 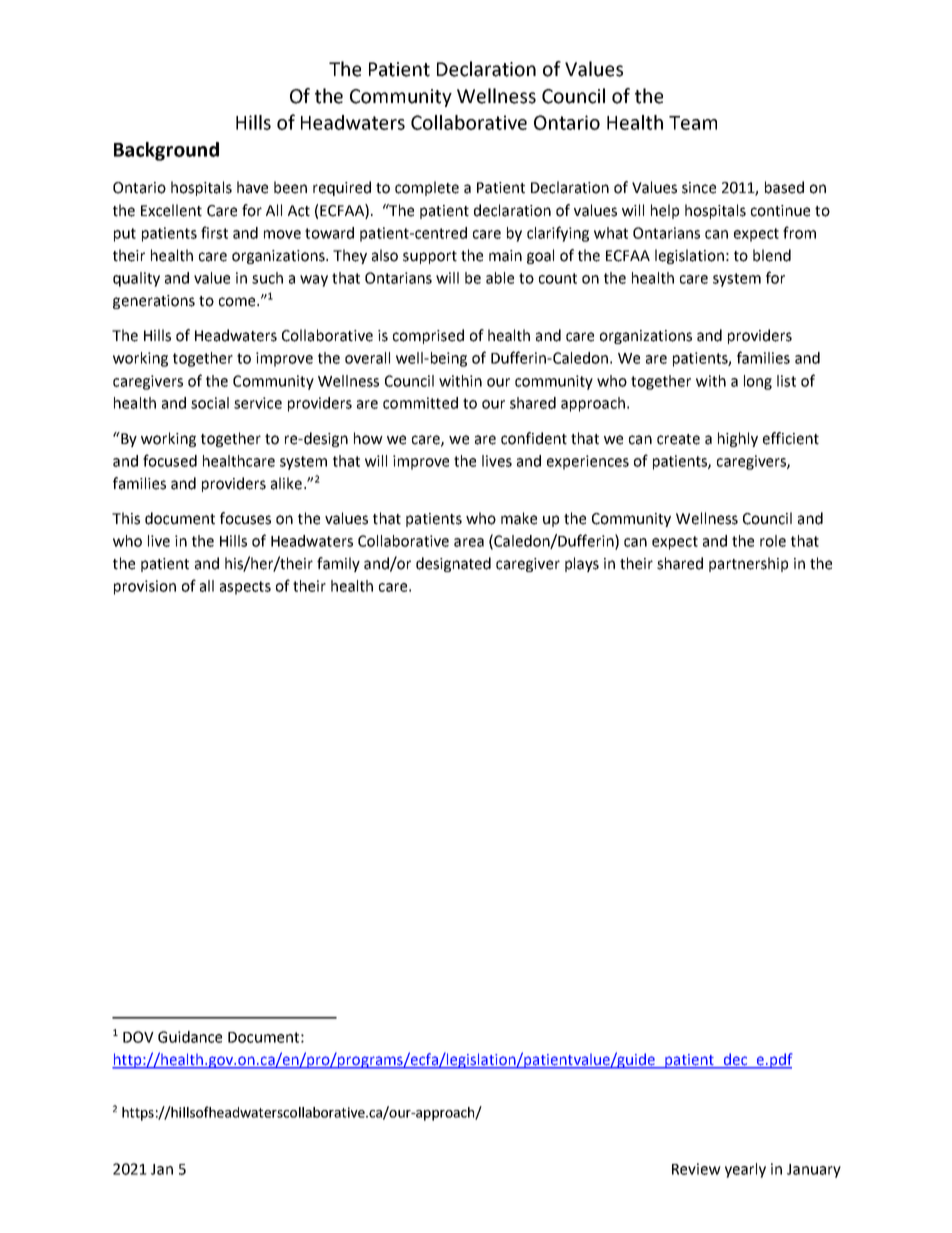 What do you see at coordinates (748, 564) in the page?
I see `partnership` at bounding box center [748, 564].
